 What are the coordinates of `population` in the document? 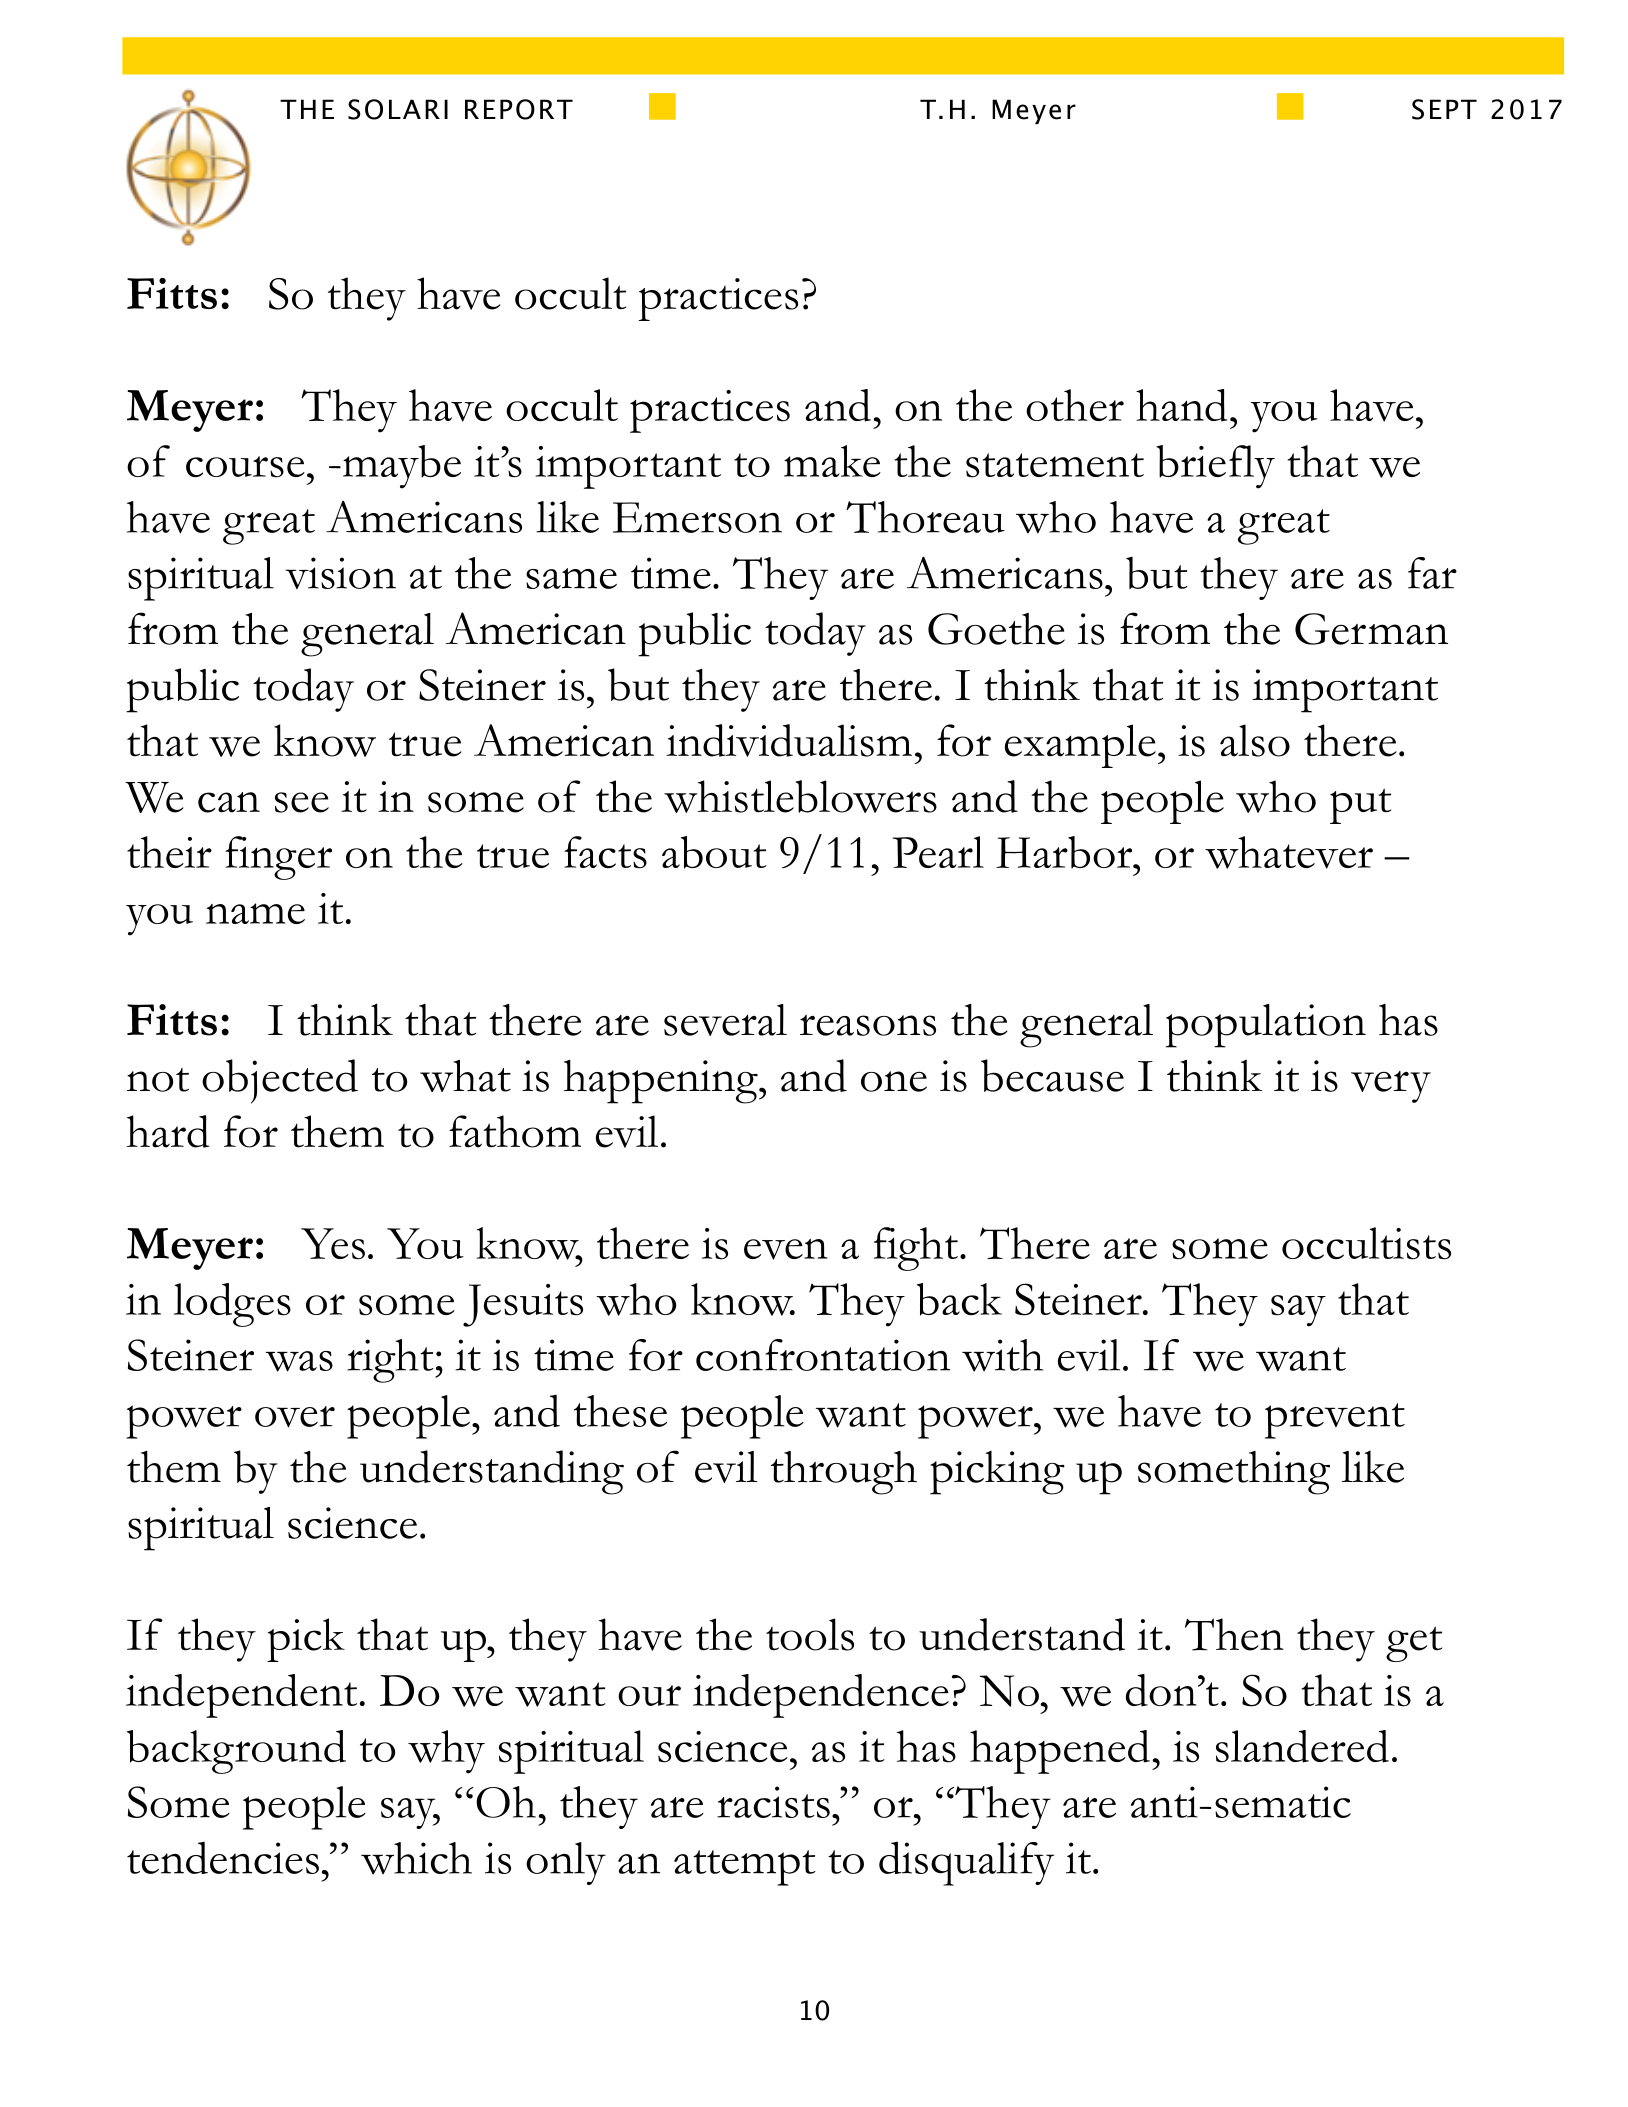 It's located at (1266, 1026).
